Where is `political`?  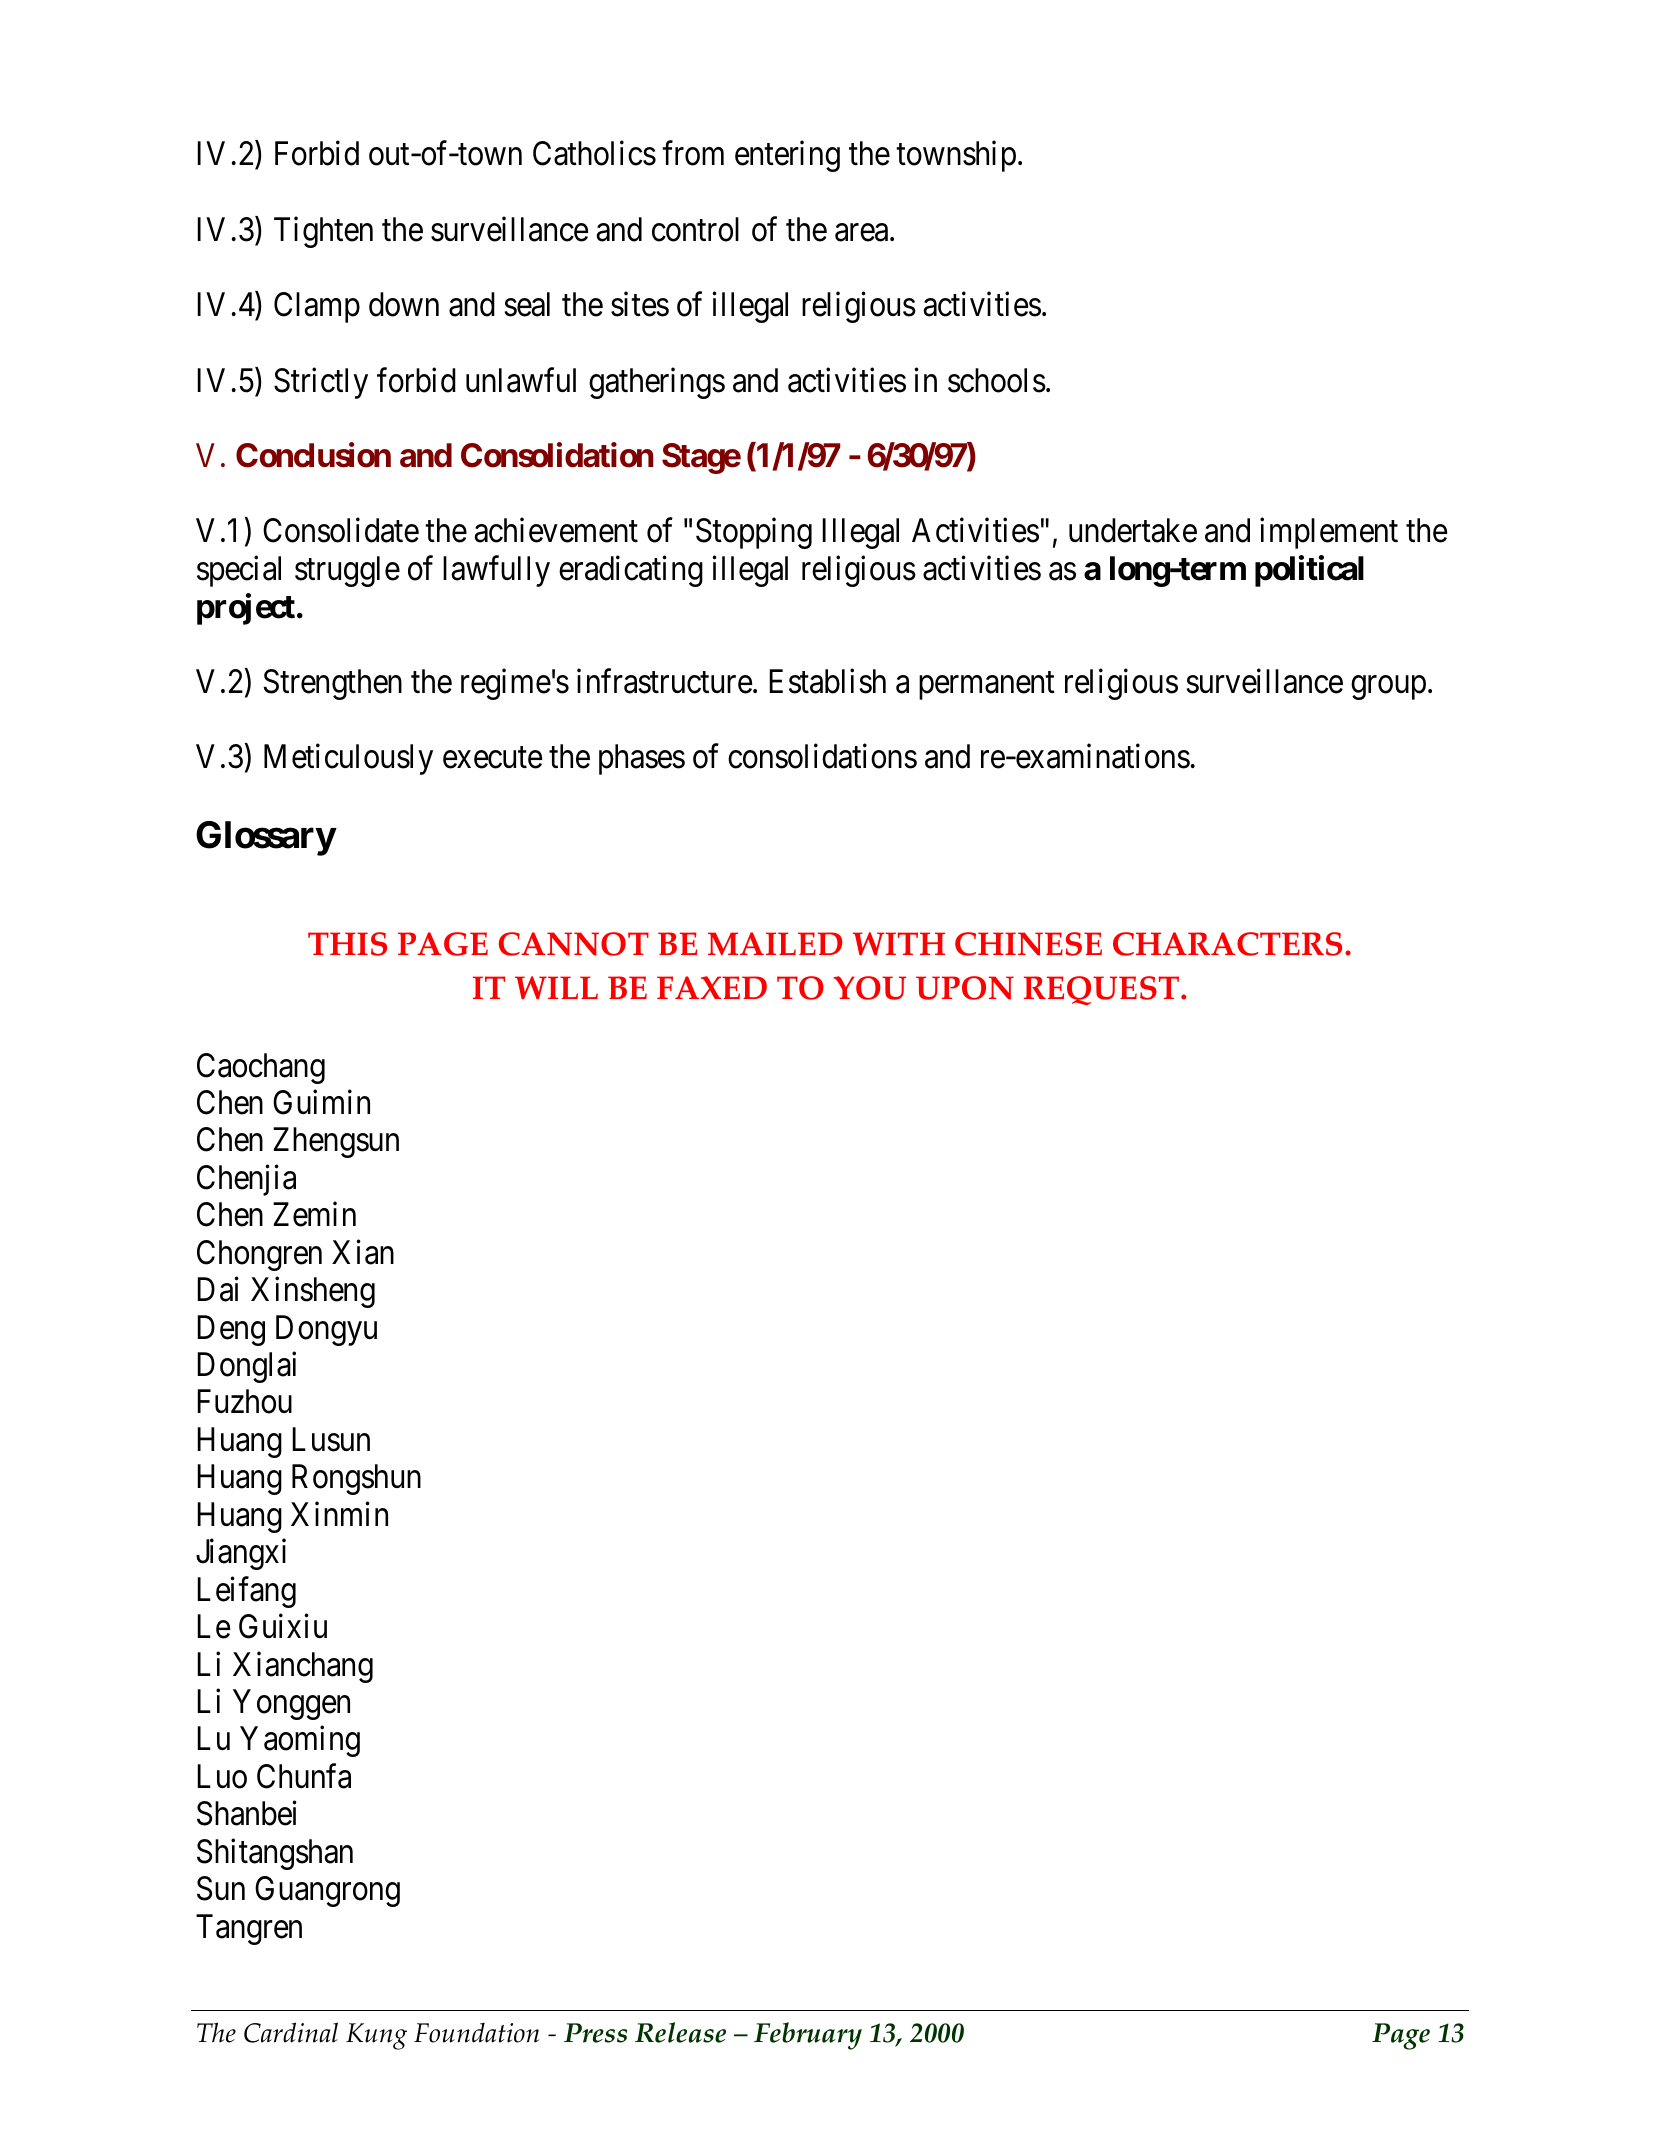
political is located at coordinates (1309, 571).
